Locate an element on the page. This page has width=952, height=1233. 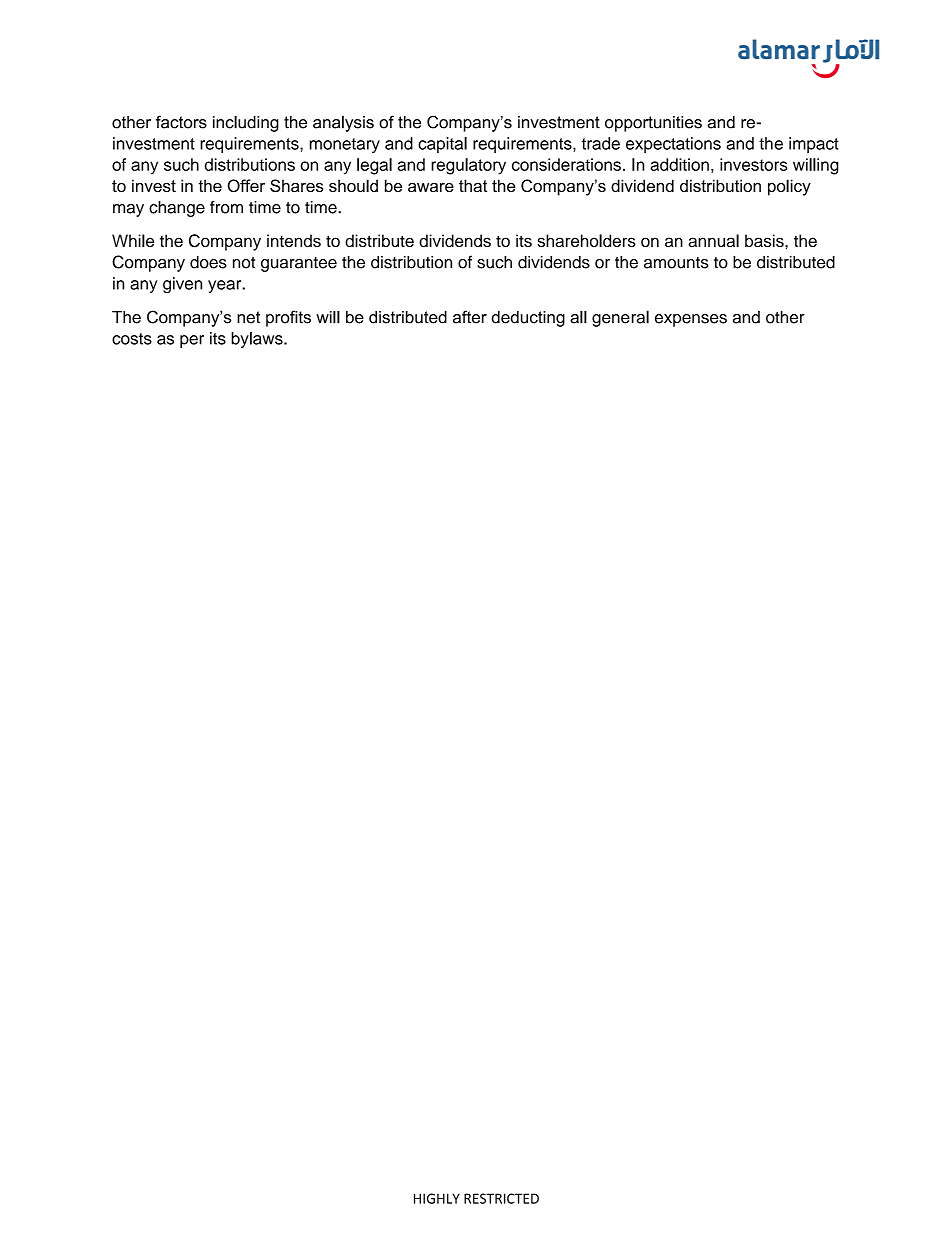
after is located at coordinates (470, 317).
